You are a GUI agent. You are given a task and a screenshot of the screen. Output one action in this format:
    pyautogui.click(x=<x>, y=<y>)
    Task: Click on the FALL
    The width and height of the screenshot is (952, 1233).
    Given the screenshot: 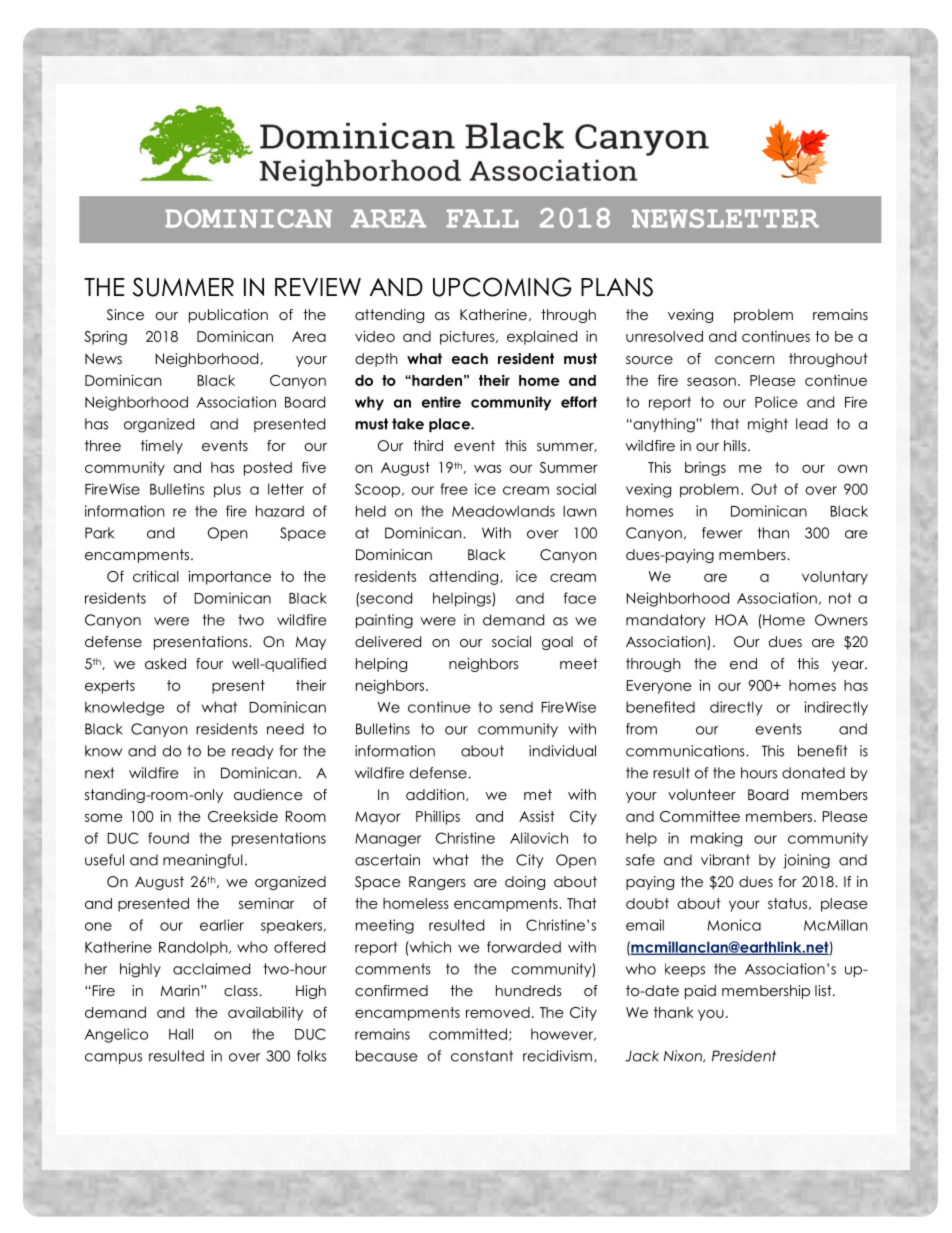 What is the action you would take?
    pyautogui.click(x=482, y=218)
